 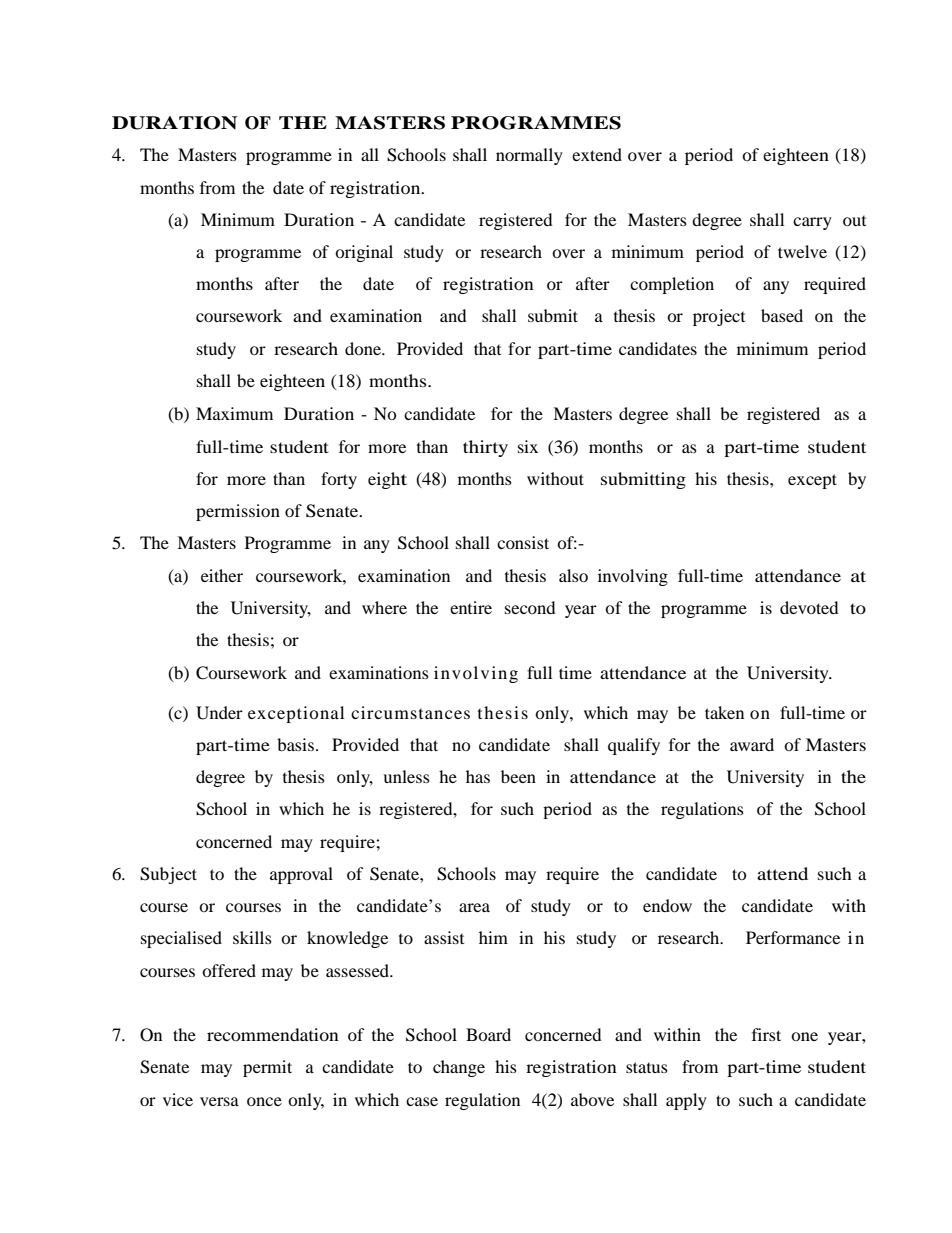 I want to click on original, so click(x=364, y=253).
